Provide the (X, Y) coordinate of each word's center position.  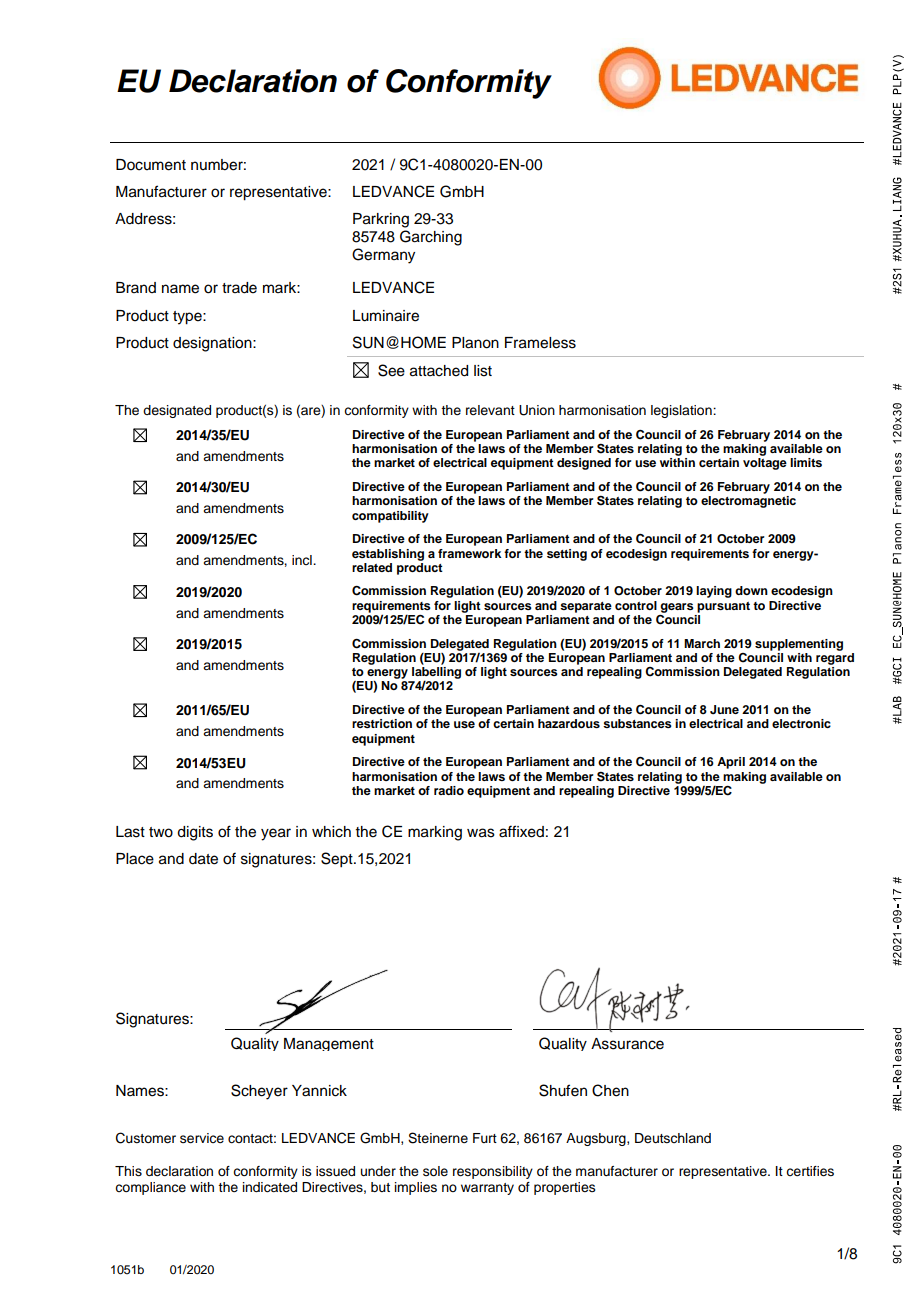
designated (177, 411)
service (202, 1138)
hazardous (569, 723)
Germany (383, 256)
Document (151, 165)
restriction (382, 723)
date (203, 859)
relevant (490, 410)
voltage (765, 464)
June (724, 710)
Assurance (627, 1044)
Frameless (540, 343)
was (481, 833)
